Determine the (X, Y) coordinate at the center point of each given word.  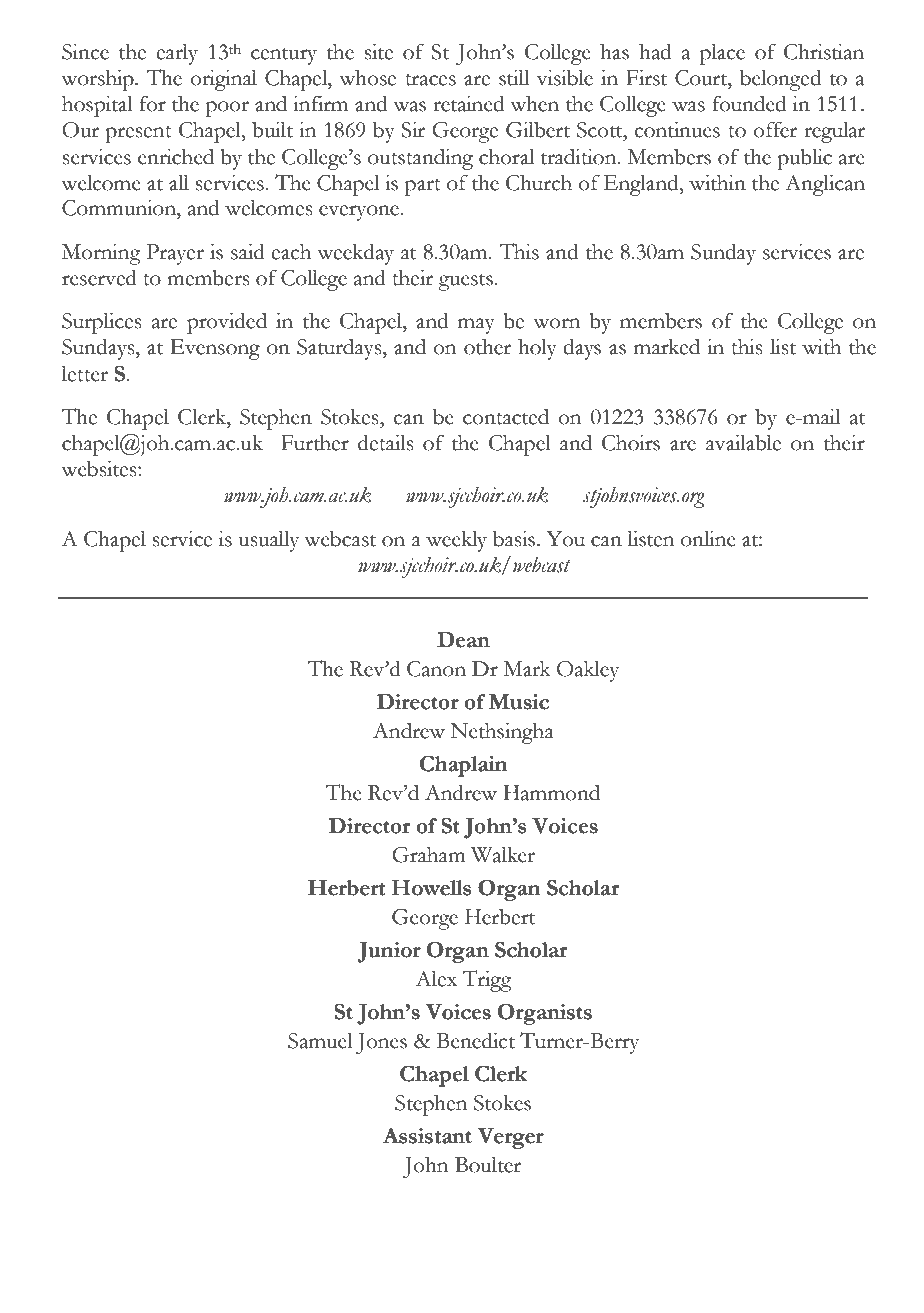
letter (85, 373)
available (743, 442)
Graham (429, 854)
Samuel (320, 1040)
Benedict (475, 1040)
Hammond (551, 793)
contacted (506, 417)
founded (749, 103)
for (153, 103)
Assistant (427, 1135)
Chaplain (464, 766)
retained (468, 103)
